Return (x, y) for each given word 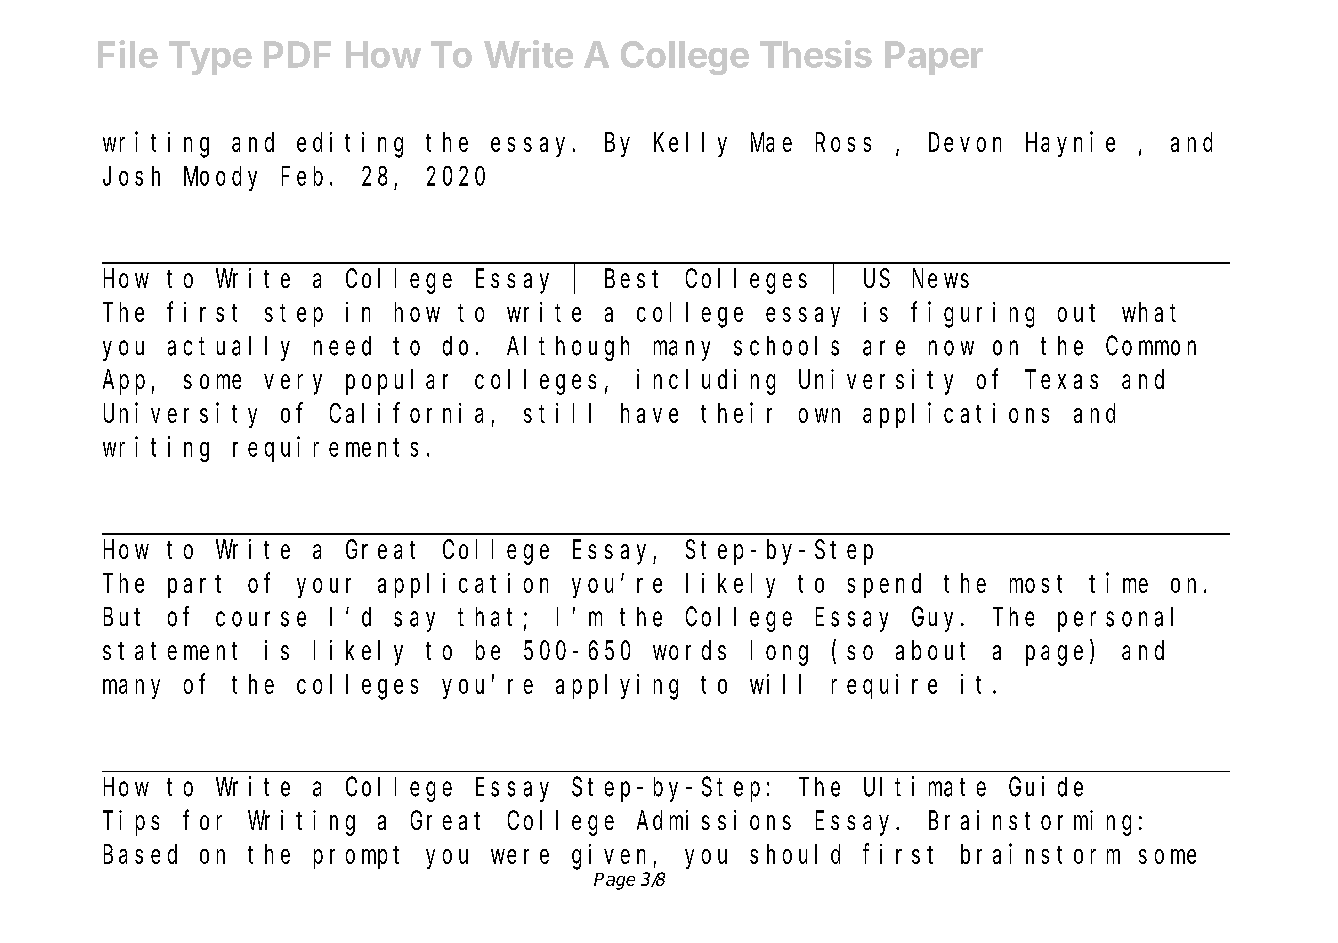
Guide (1046, 786)
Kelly (690, 144)
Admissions (714, 820)
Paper (934, 58)
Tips (131, 823)
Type (210, 58)
